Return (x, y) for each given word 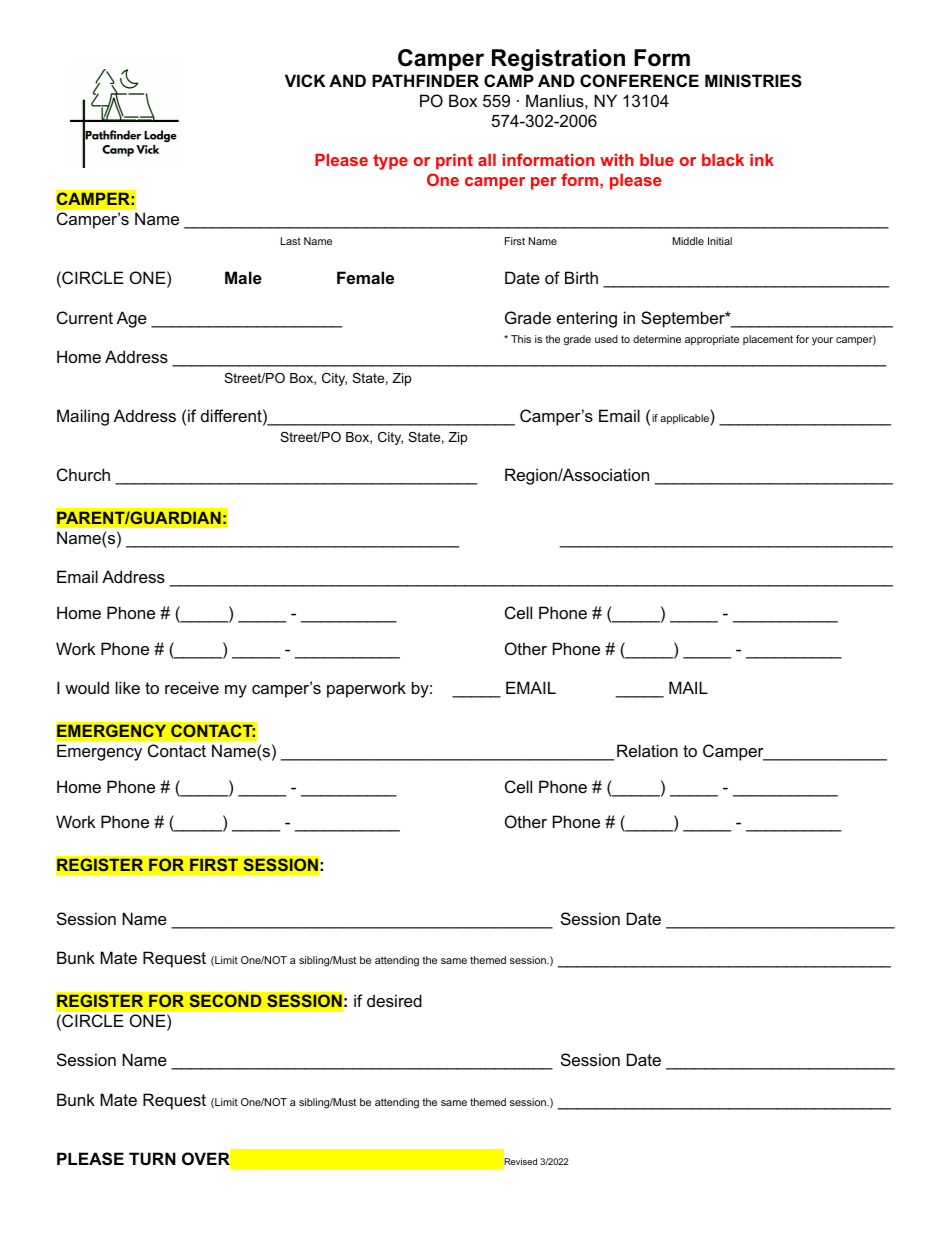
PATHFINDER (425, 80)
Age (132, 319)
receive (192, 687)
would (87, 687)
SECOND (225, 1001)
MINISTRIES (753, 81)
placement (768, 340)
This (521, 339)
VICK (305, 80)
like (128, 687)
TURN (152, 1158)
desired (394, 1000)
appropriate (712, 340)
